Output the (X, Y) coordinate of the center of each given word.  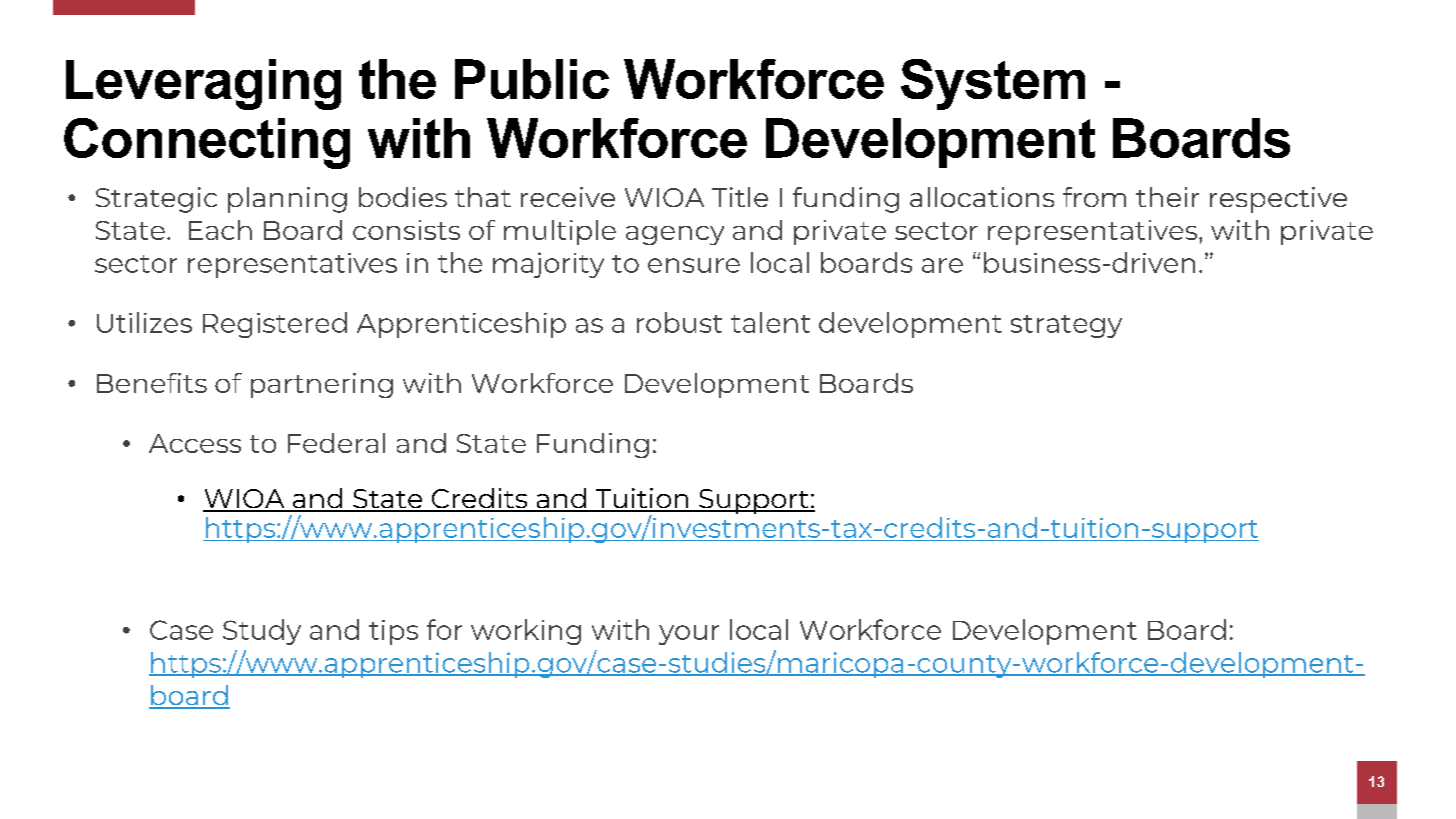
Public (532, 79)
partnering (322, 385)
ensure (694, 265)
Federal (336, 443)
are (942, 265)
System (993, 84)
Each (220, 230)
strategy (1066, 326)
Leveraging (203, 84)
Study (262, 632)
